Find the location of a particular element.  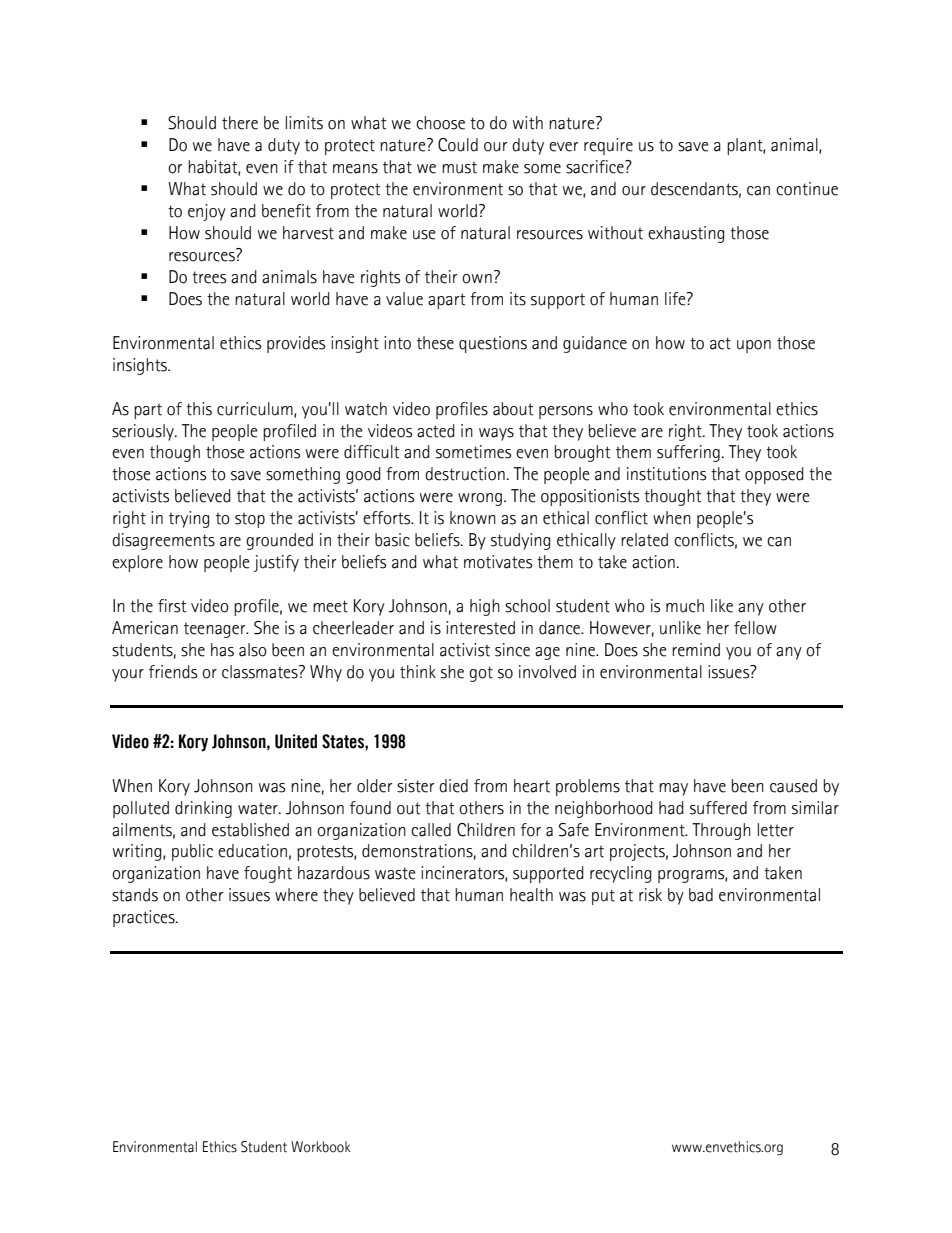

health is located at coordinates (531, 895).
